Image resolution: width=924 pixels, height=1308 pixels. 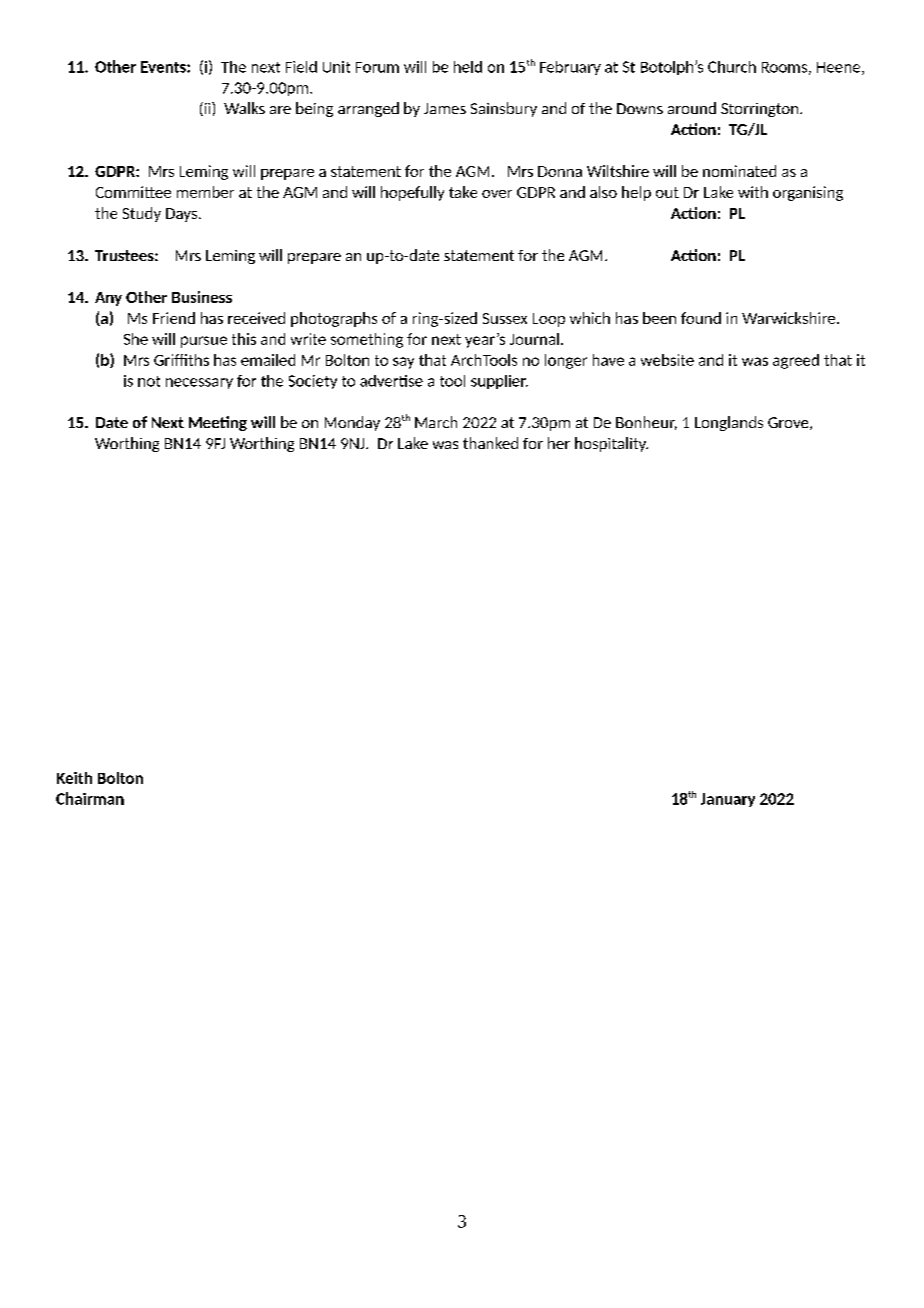 What do you see at coordinates (490, 443) in the screenshot?
I see `thanked` at bounding box center [490, 443].
